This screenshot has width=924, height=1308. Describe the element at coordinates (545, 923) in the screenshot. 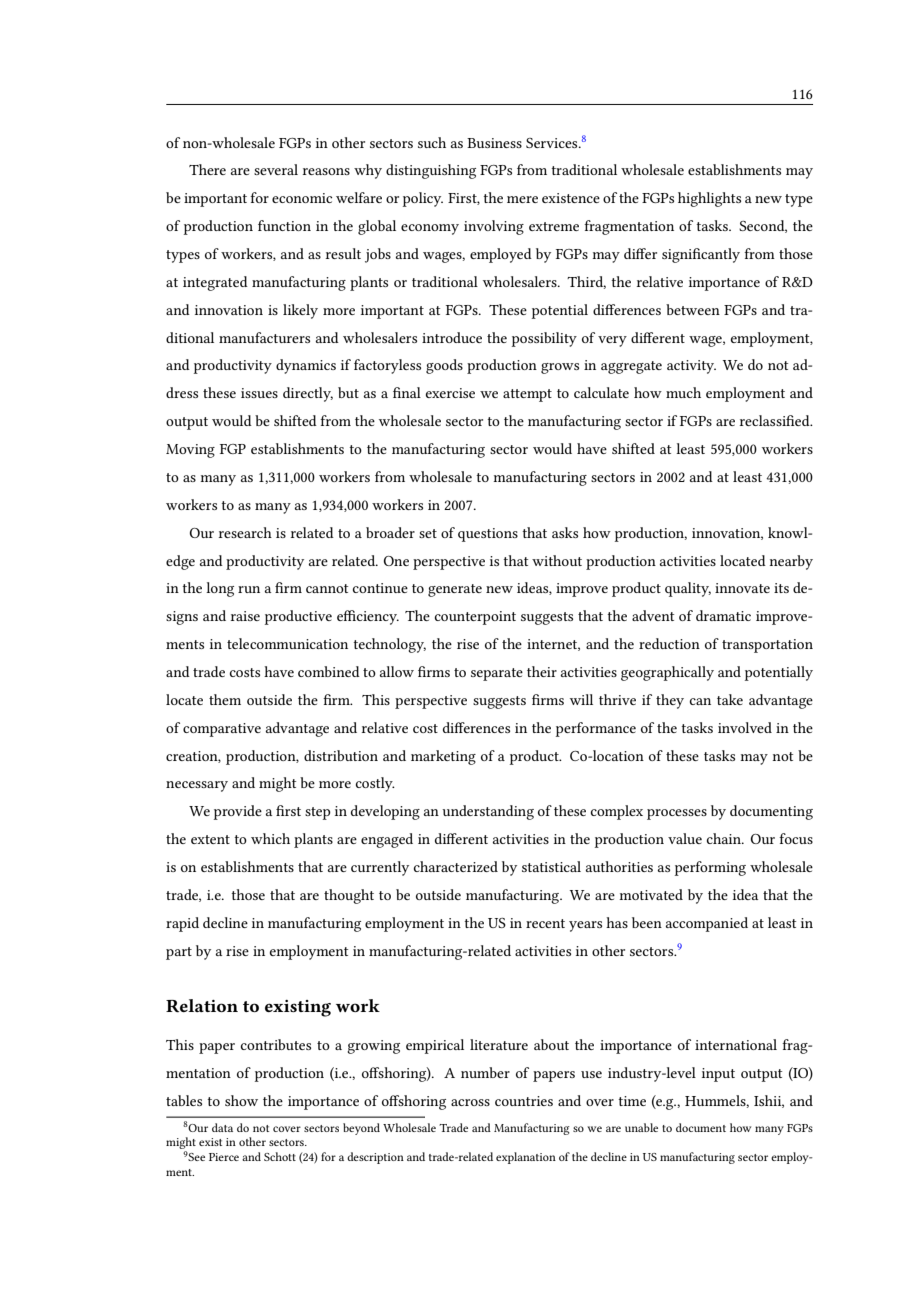

I see `recent` at that location.
